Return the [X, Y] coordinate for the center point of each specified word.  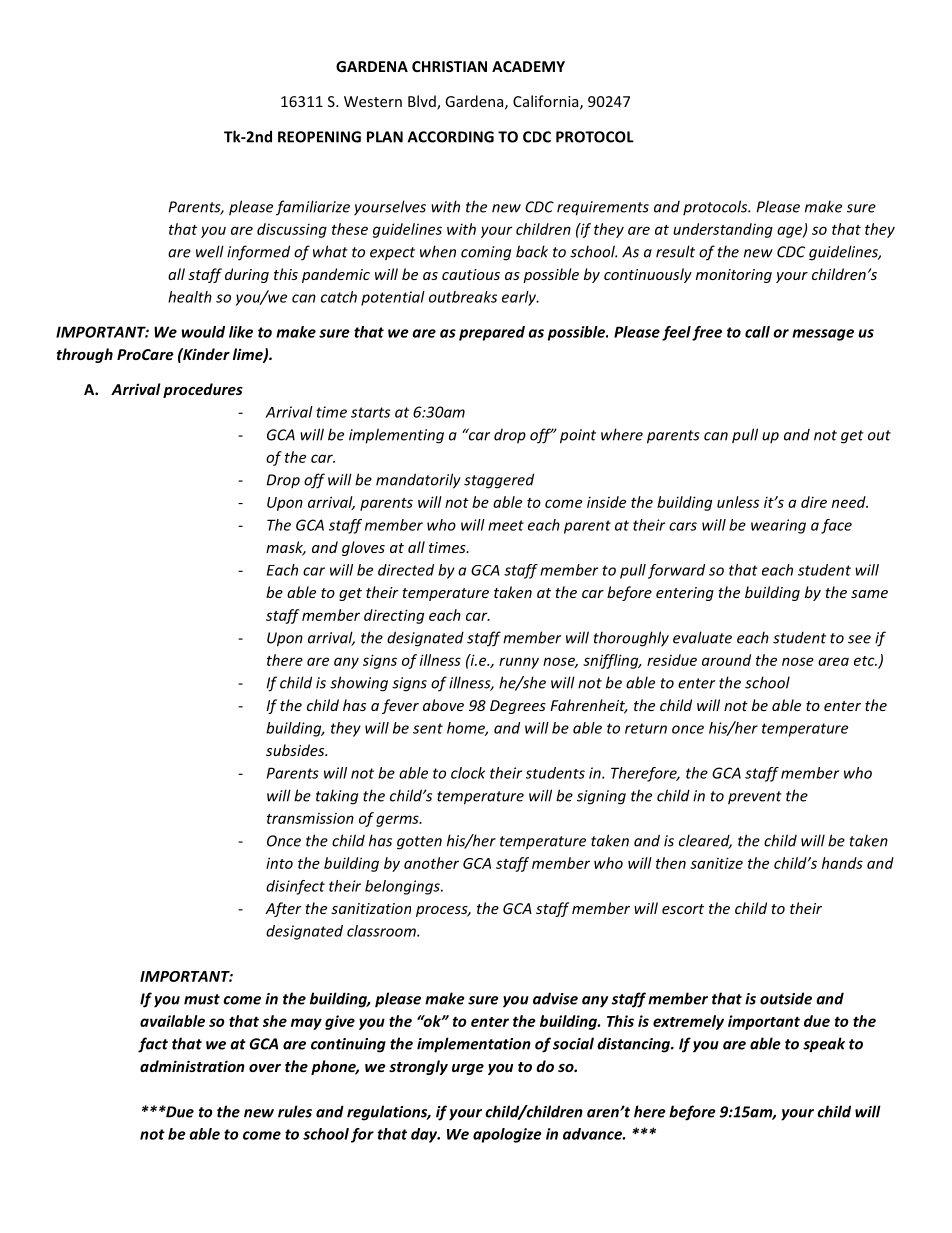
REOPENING [319, 137]
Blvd [423, 102]
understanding [723, 230]
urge [468, 1069]
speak [824, 1045]
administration [192, 1066]
